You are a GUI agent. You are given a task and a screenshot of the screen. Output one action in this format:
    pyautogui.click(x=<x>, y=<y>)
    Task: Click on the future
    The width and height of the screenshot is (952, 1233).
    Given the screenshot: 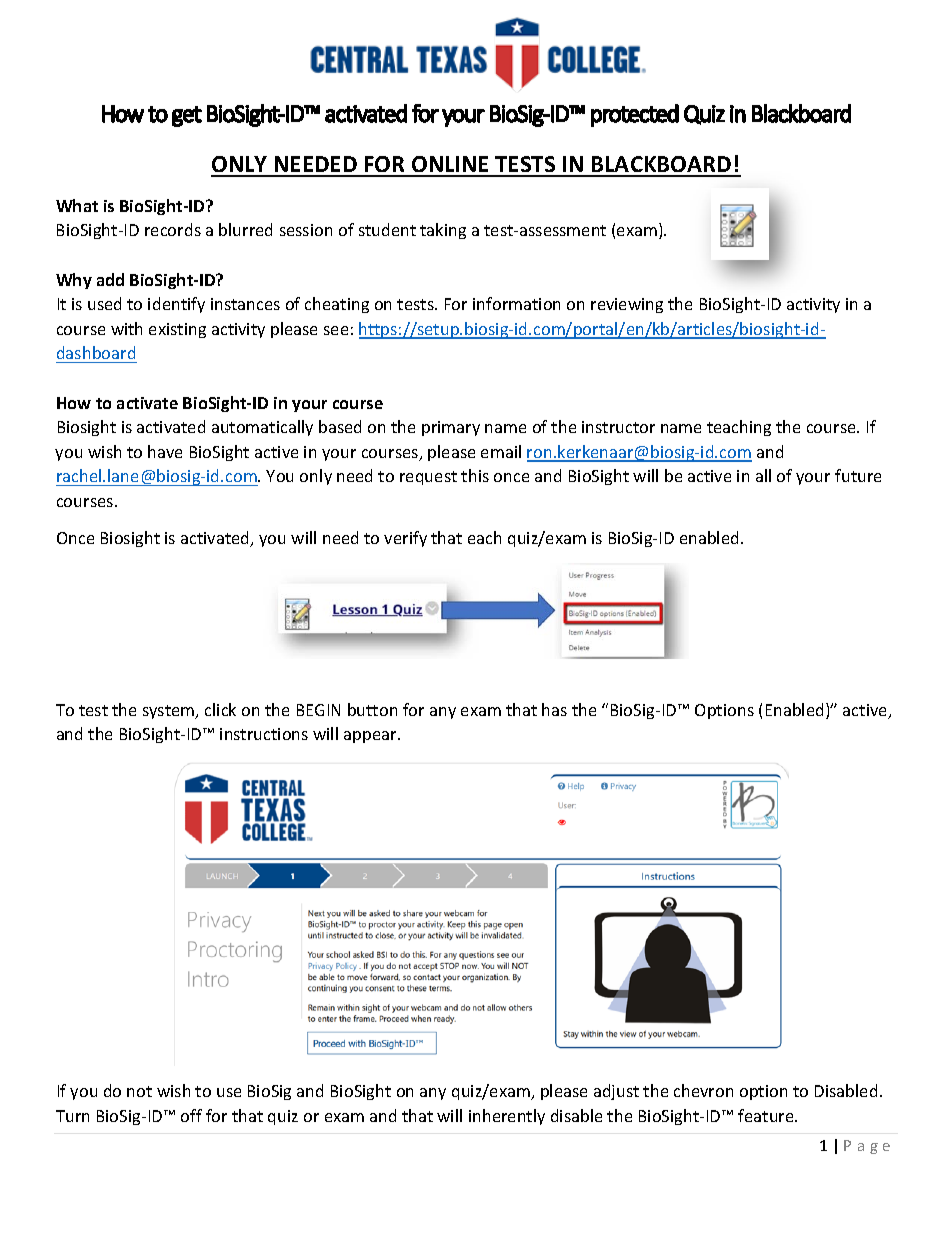 What is the action you would take?
    pyautogui.click(x=858, y=475)
